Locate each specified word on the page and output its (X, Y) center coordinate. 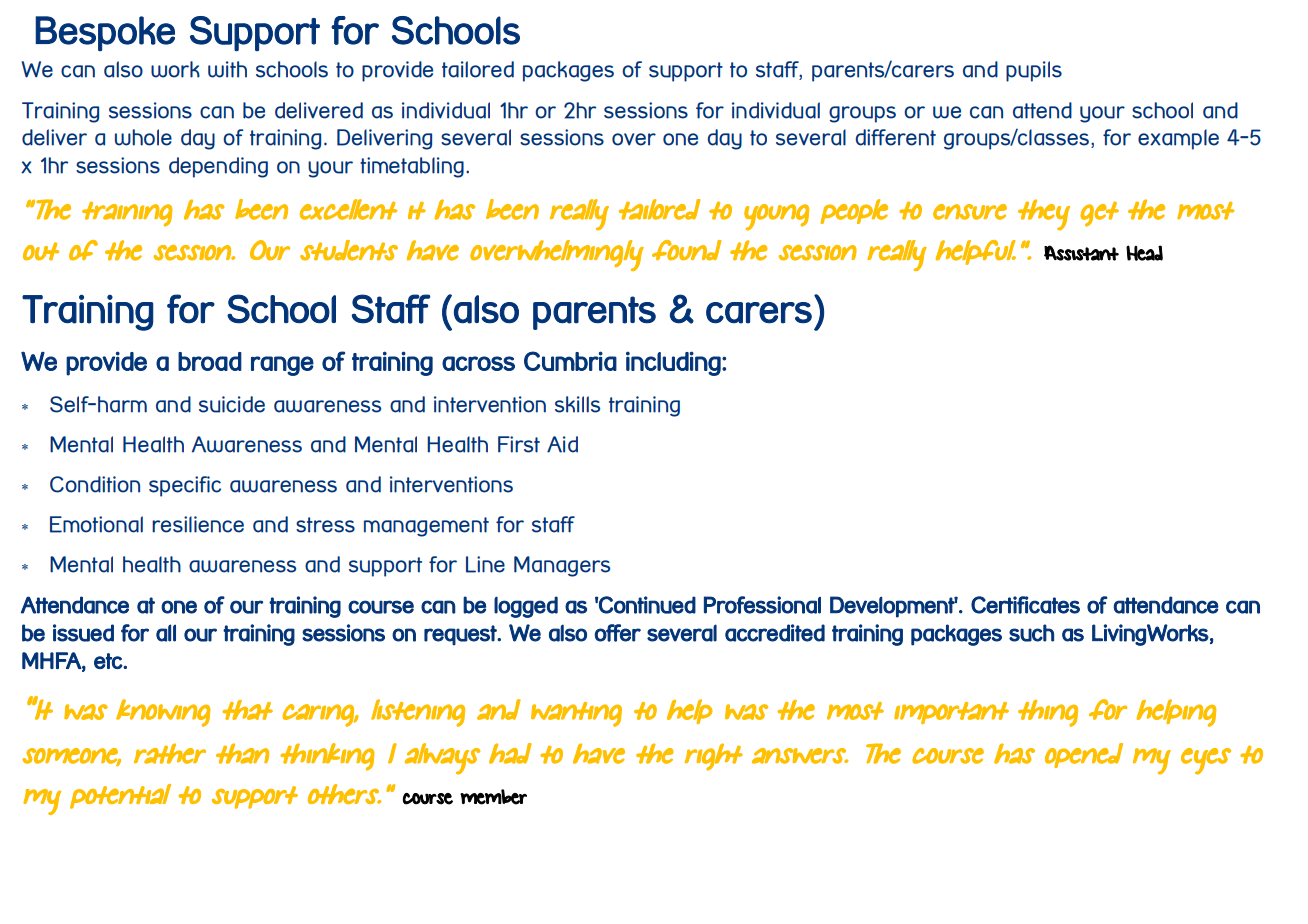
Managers (562, 566)
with (227, 69)
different (896, 137)
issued (83, 633)
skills (577, 404)
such (1031, 633)
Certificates (1025, 605)
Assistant (1081, 253)
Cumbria (570, 361)
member (493, 797)
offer (618, 633)
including (674, 363)
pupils (1034, 71)
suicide (232, 404)
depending (218, 167)
